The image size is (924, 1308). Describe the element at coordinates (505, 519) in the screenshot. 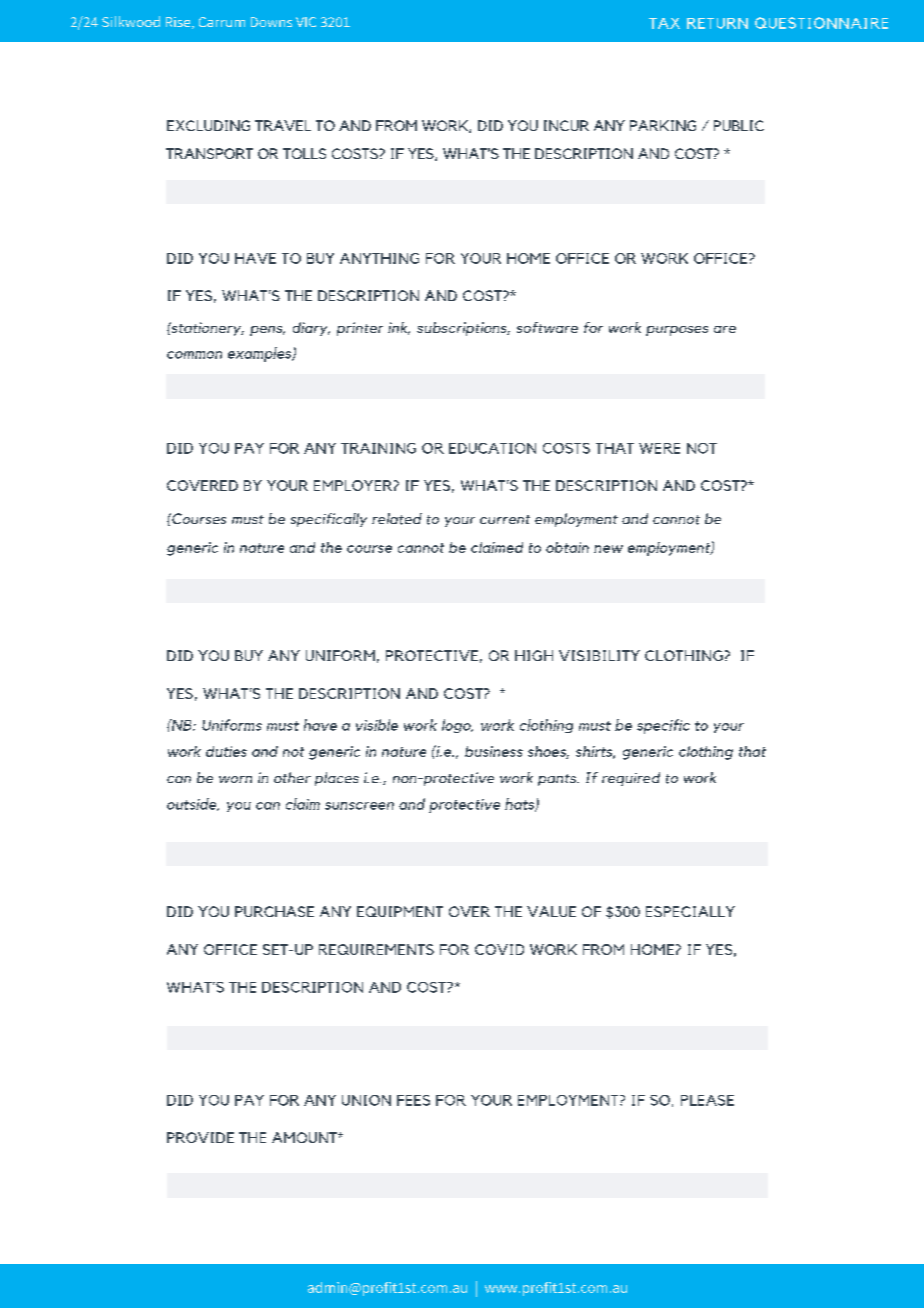

I see `current` at that location.
